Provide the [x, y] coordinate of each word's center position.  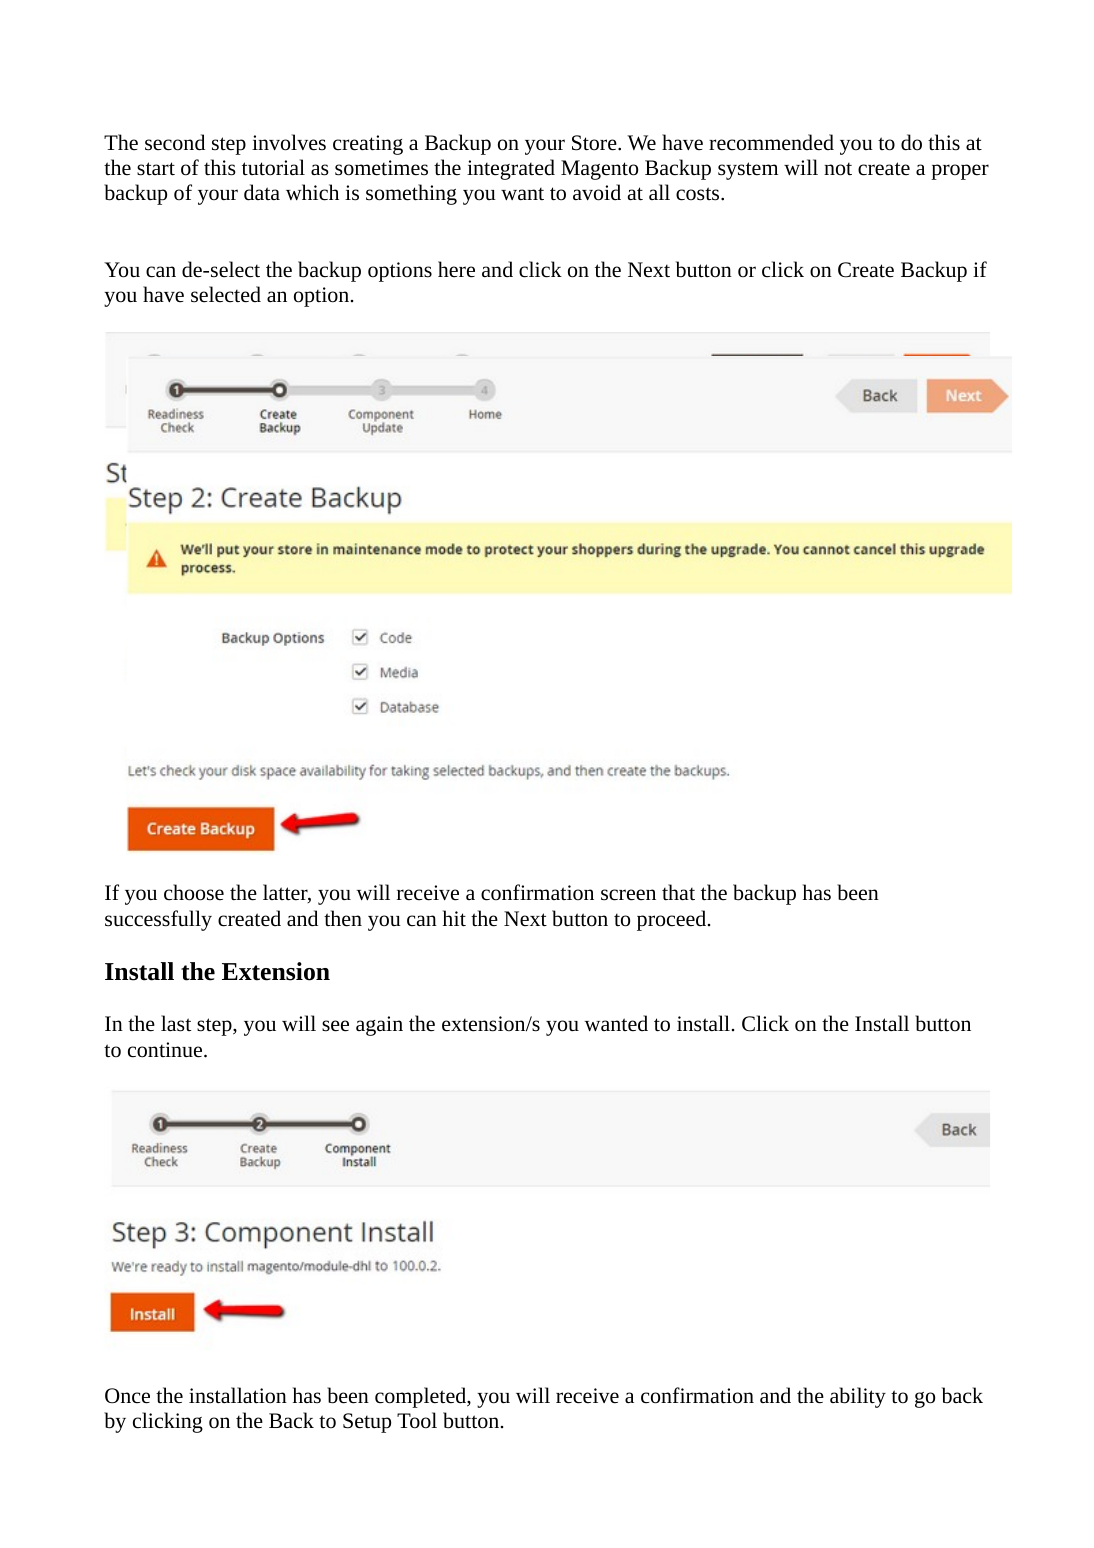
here [456, 269]
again [379, 1026]
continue [166, 1050]
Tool [417, 1420]
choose [194, 892]
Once [127, 1396]
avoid [597, 192]
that [678, 892]
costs [699, 194]
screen [628, 895]
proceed [673, 920]
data [262, 192]
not [838, 169]
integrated [511, 169]
